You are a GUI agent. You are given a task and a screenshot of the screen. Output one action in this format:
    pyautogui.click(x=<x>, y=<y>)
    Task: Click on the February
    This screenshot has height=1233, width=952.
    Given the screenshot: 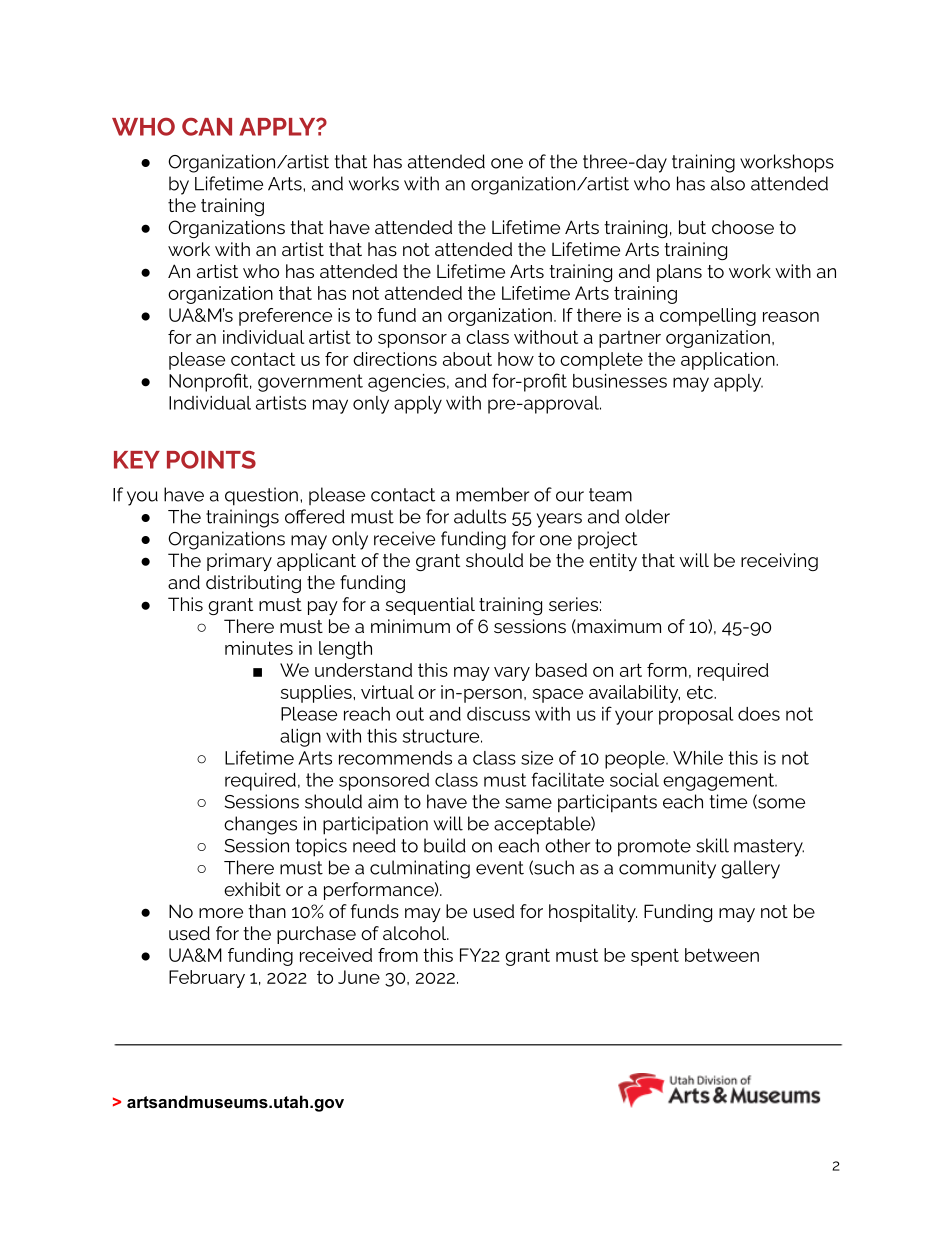 What is the action you would take?
    pyautogui.click(x=207, y=979)
